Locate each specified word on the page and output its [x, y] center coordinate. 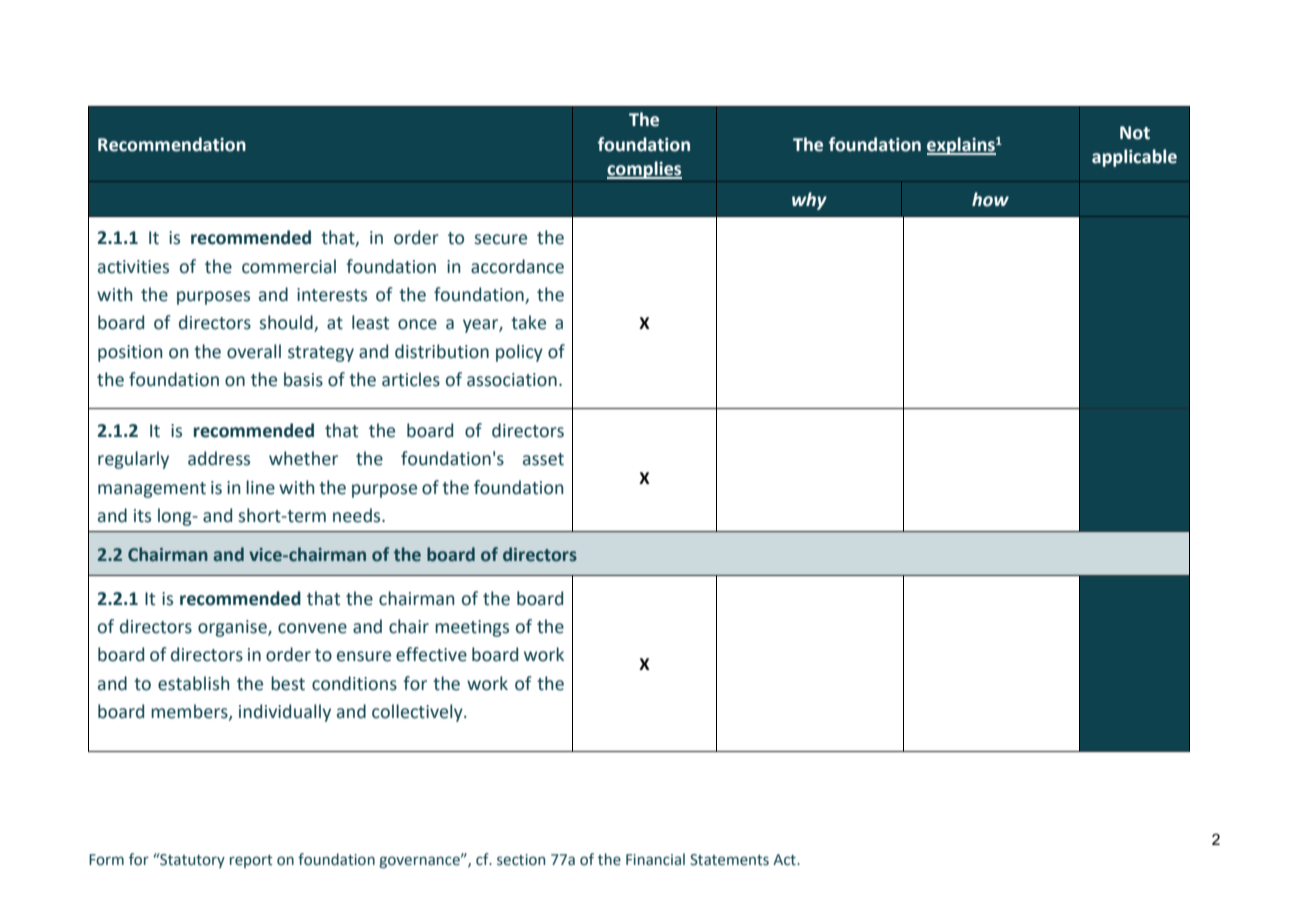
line [260, 487]
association [512, 380]
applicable [1134, 158]
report [251, 861]
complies [644, 170]
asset [543, 459]
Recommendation [172, 144]
